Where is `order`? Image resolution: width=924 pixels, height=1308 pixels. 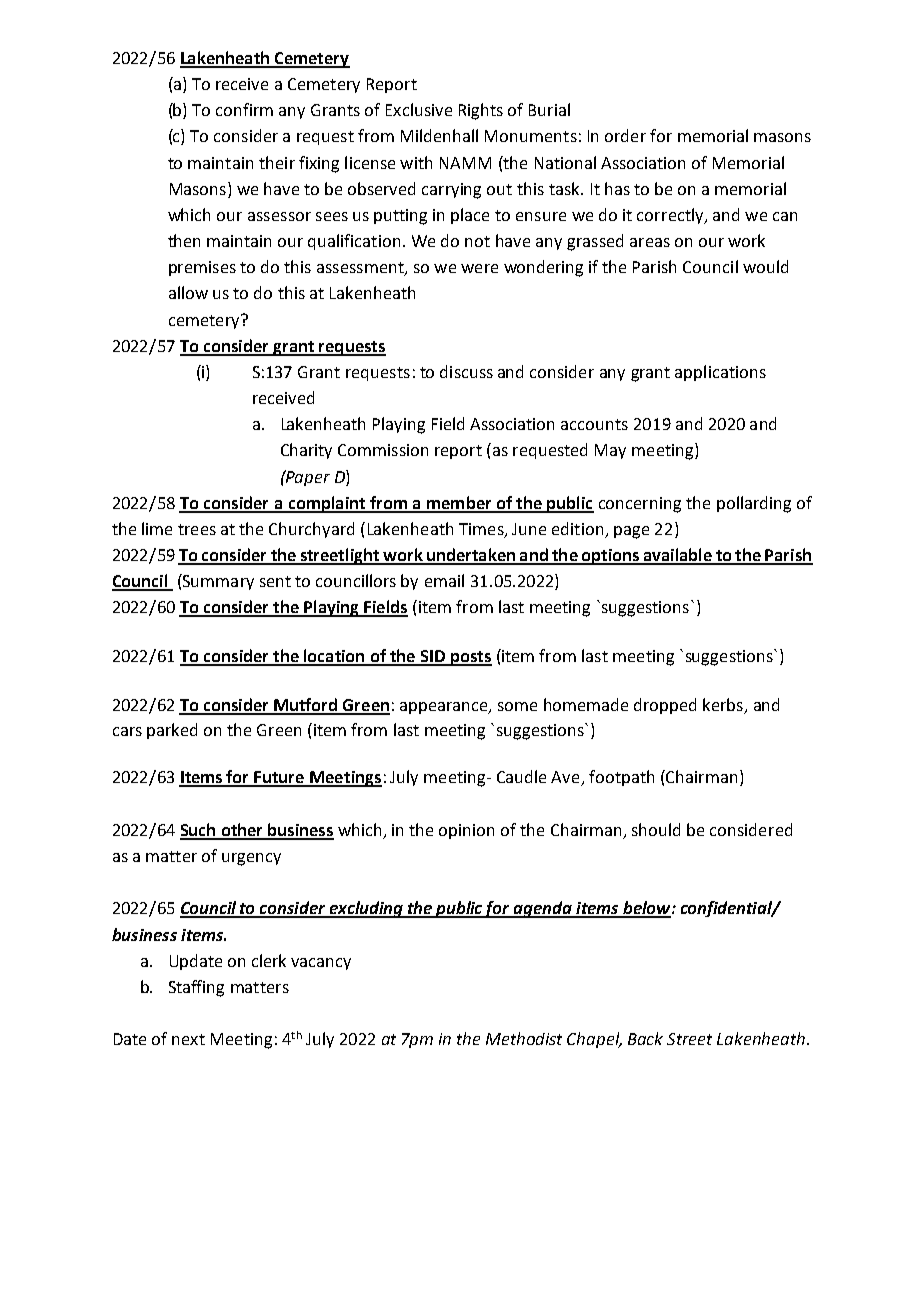 order is located at coordinates (625, 135).
